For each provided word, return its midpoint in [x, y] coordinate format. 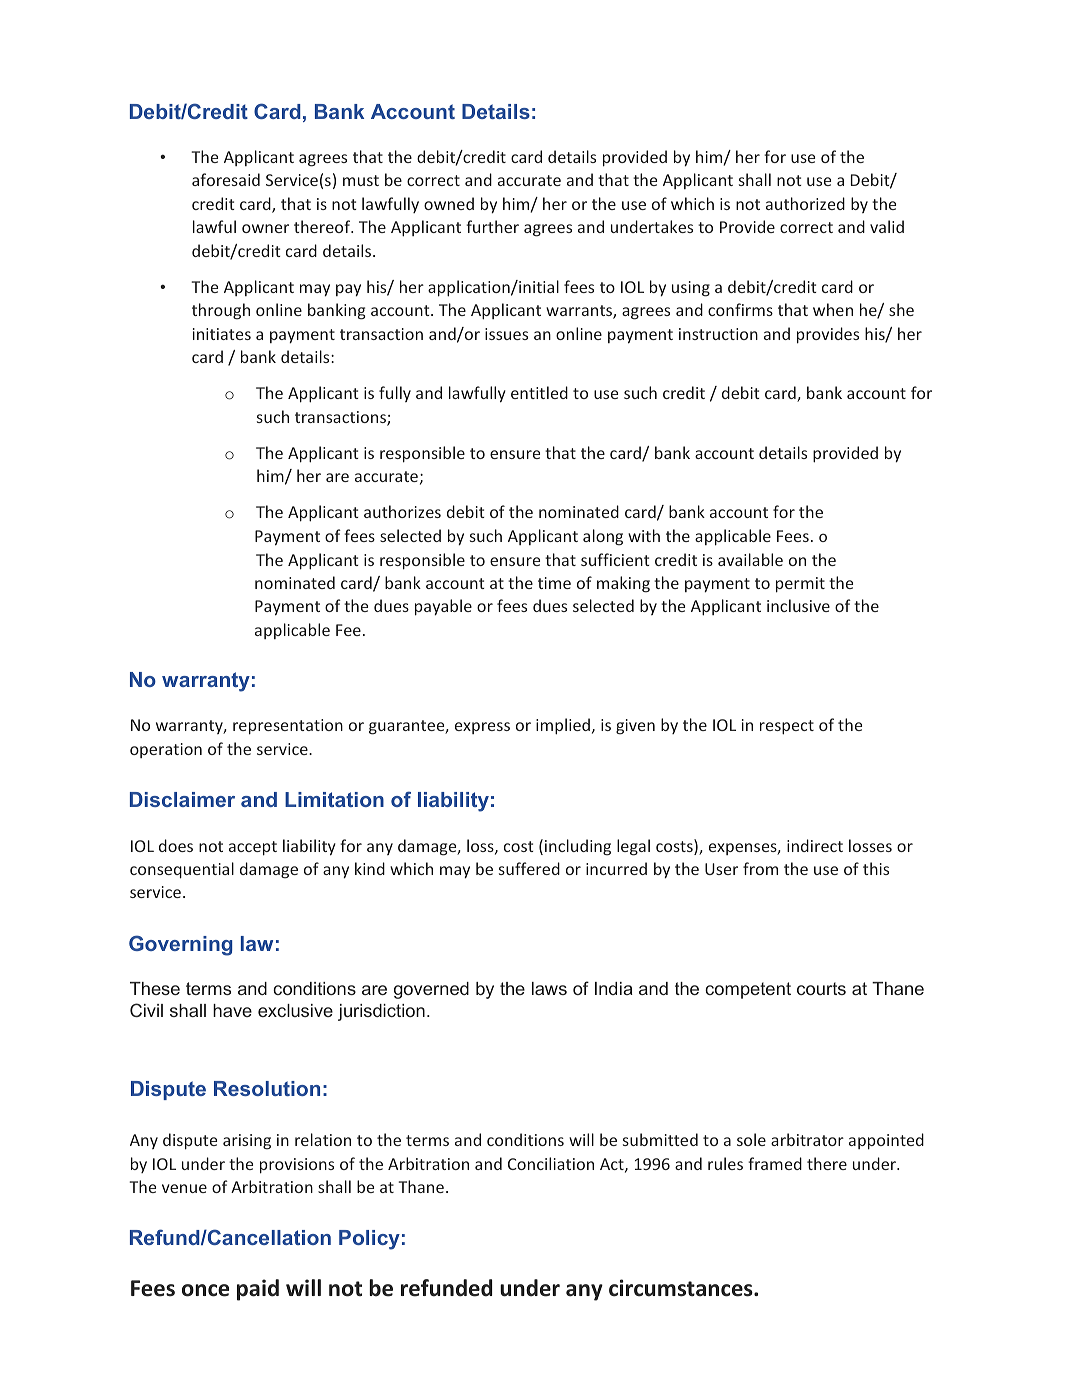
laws [549, 988]
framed [775, 1163]
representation [288, 727]
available [750, 559]
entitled [539, 392]
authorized [805, 203]
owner [265, 228]
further [492, 226]
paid [258, 1290]
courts [821, 988]
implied [563, 726]
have [232, 1010]
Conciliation [551, 1163]
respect [787, 727]
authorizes [402, 511]
